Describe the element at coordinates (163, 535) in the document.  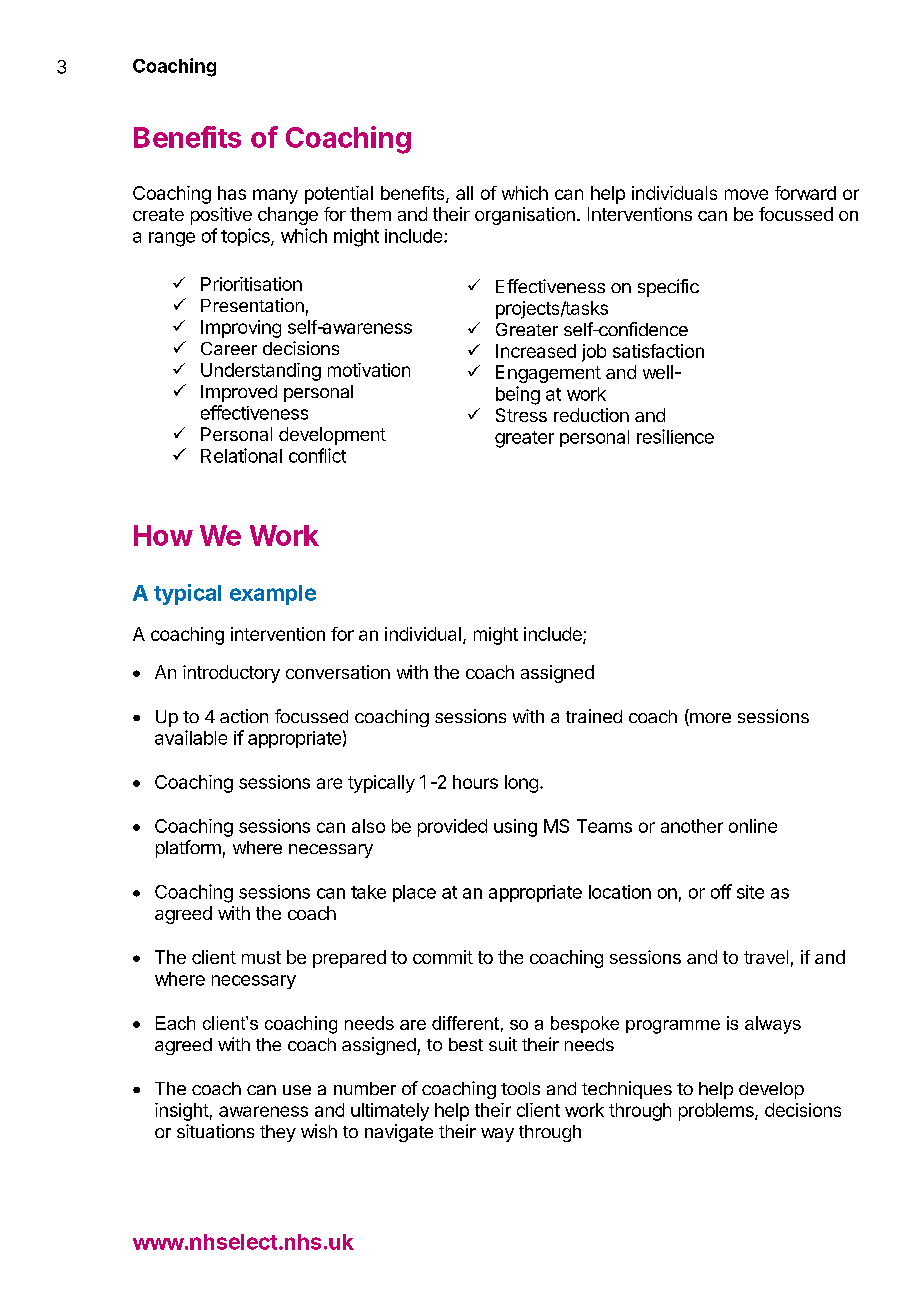
I see `How` at that location.
